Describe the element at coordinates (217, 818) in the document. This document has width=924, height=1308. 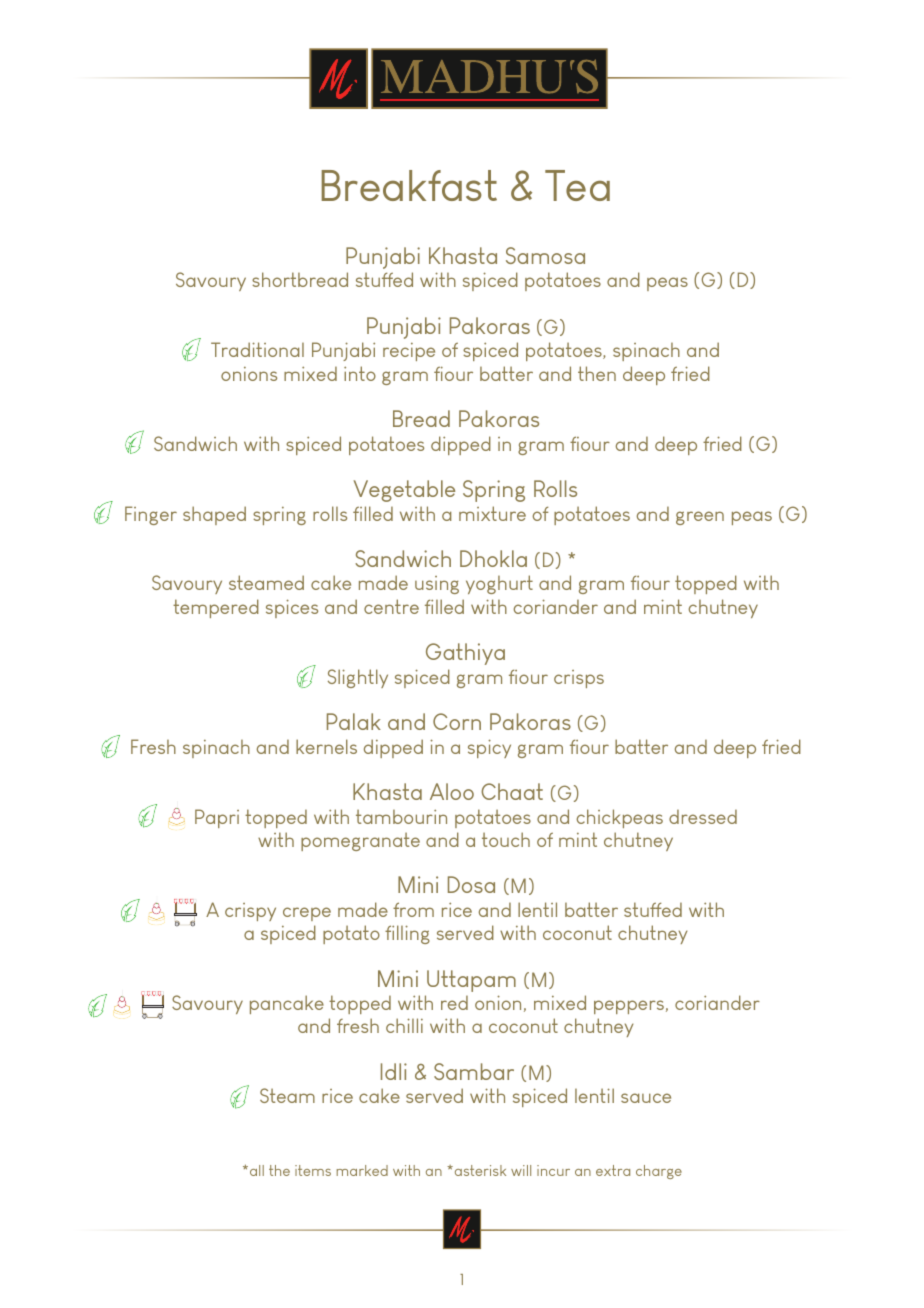
I see `Papri` at that location.
